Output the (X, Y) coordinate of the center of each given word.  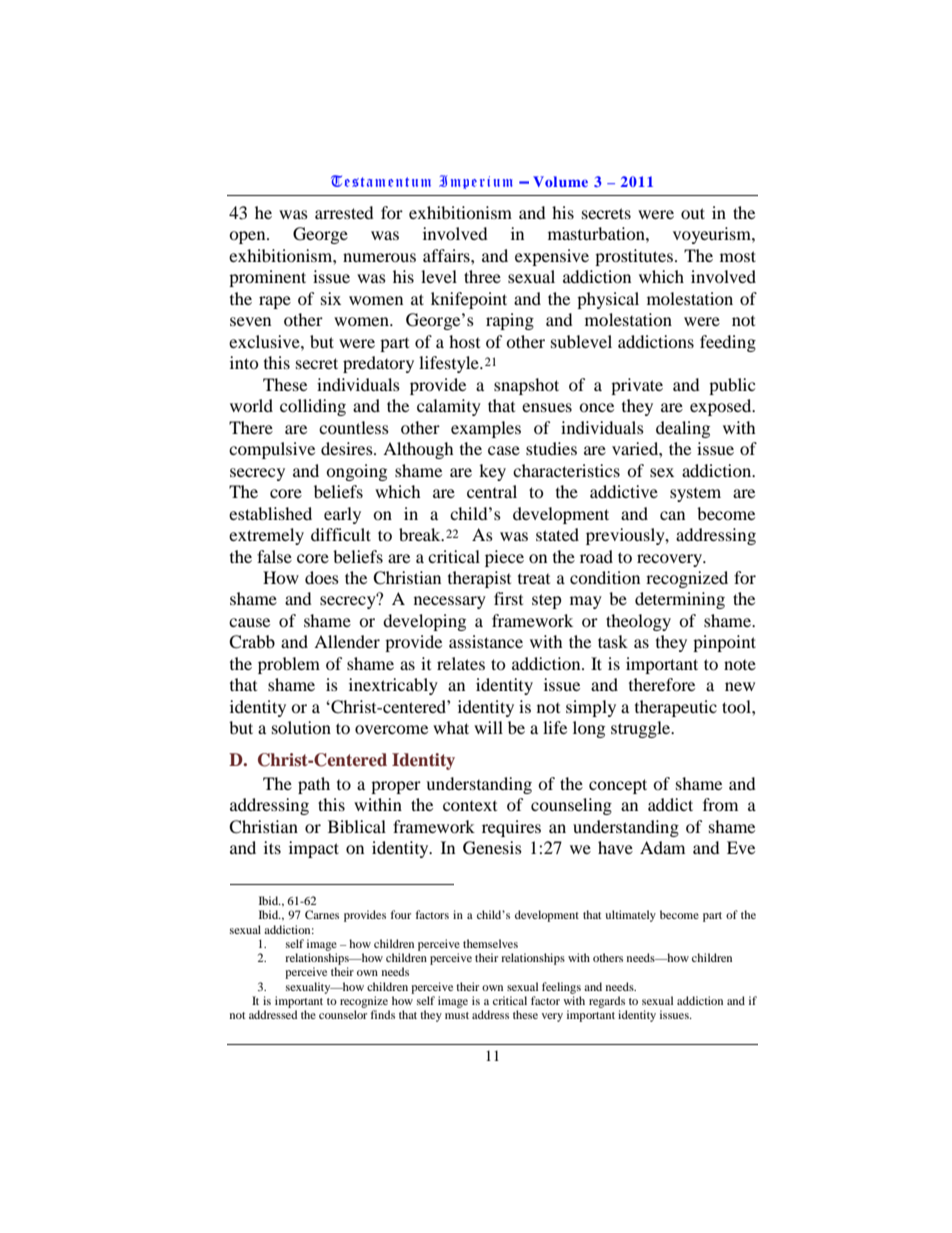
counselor (343, 1014)
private (637, 386)
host (464, 341)
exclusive (265, 341)
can (672, 515)
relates (461, 663)
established (270, 513)
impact (314, 849)
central (492, 491)
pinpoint (724, 643)
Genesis (492, 848)
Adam (662, 847)
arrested (344, 212)
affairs (447, 255)
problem (289, 665)
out (693, 213)
